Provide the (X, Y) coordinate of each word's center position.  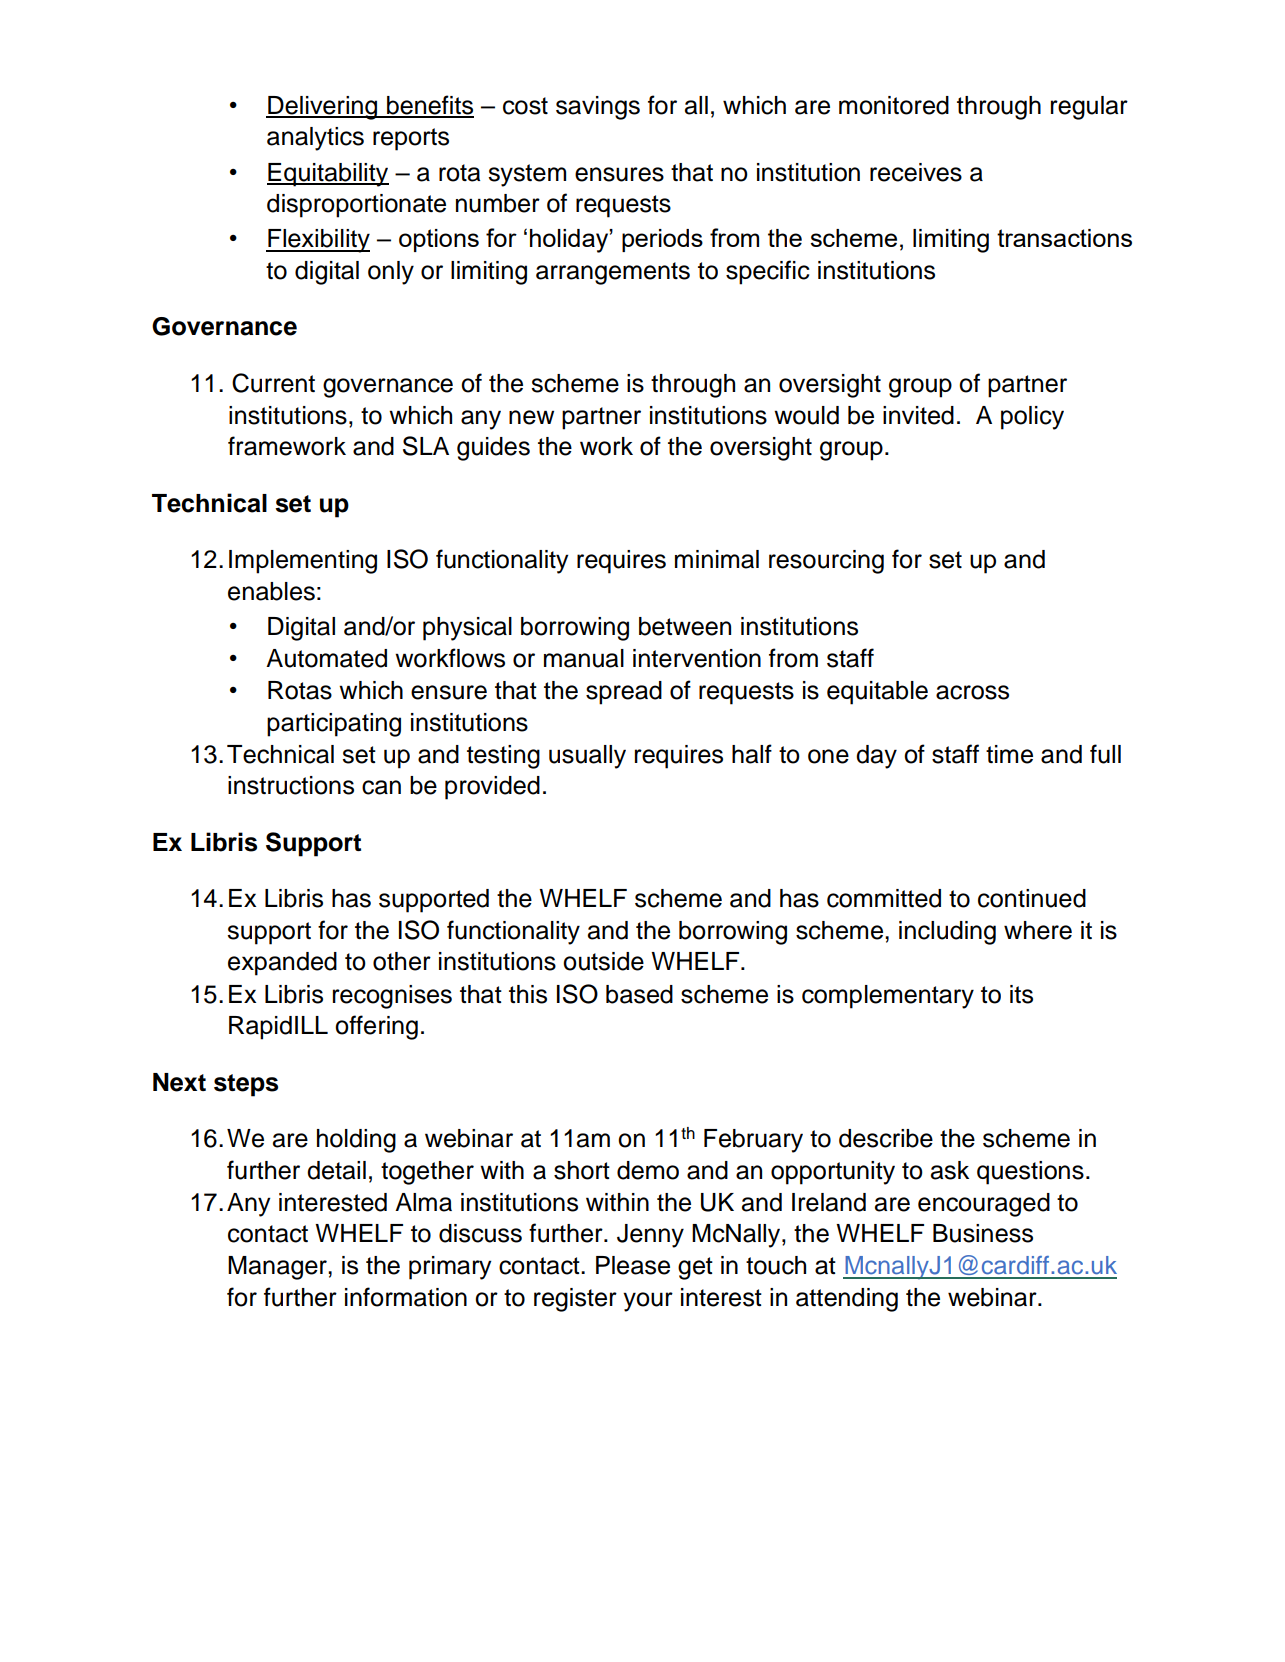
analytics (315, 139)
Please (633, 1265)
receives (916, 172)
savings (598, 108)
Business (983, 1233)
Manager (278, 1268)
